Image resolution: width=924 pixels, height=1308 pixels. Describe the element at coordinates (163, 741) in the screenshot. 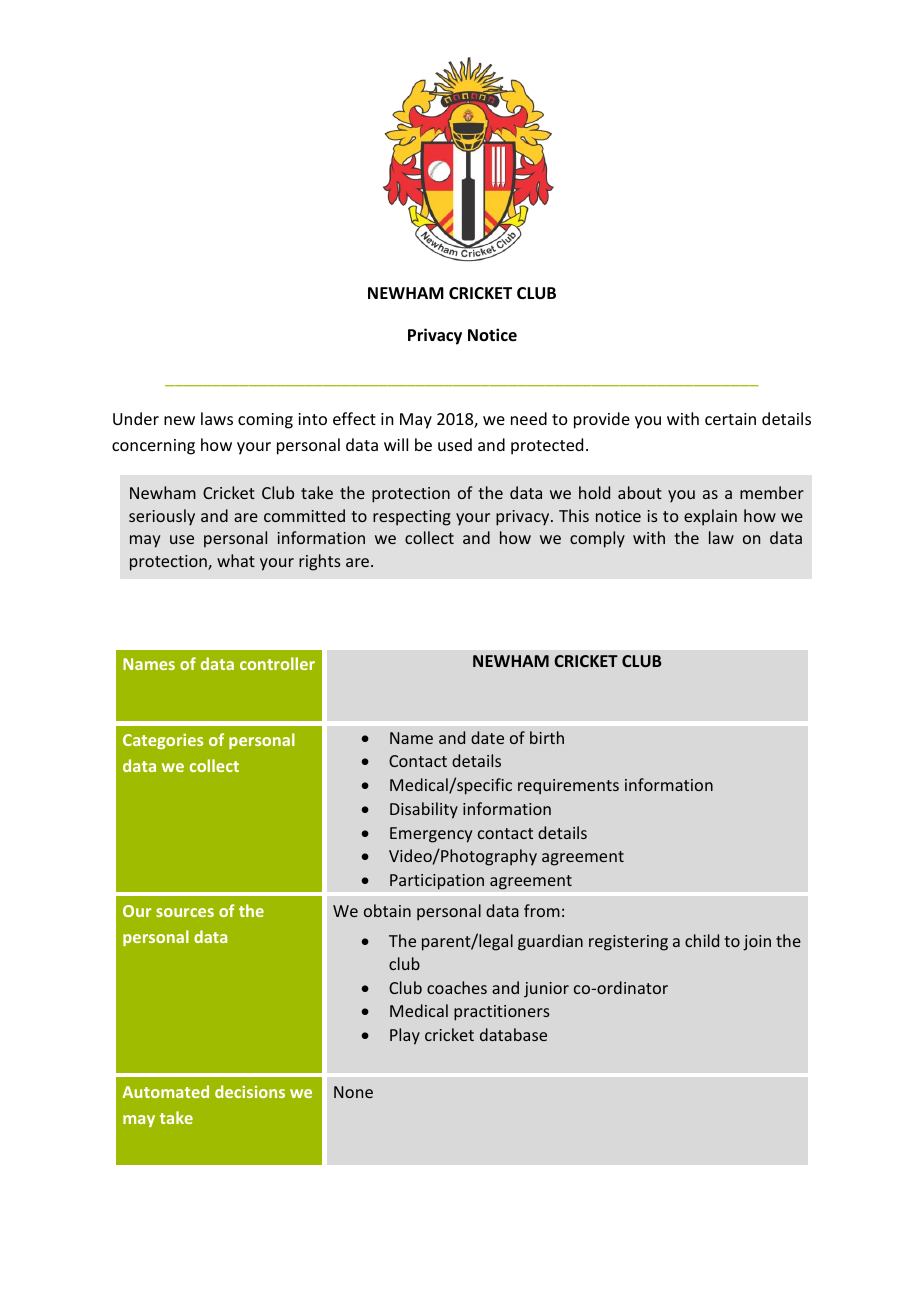

I see `Categories` at that location.
